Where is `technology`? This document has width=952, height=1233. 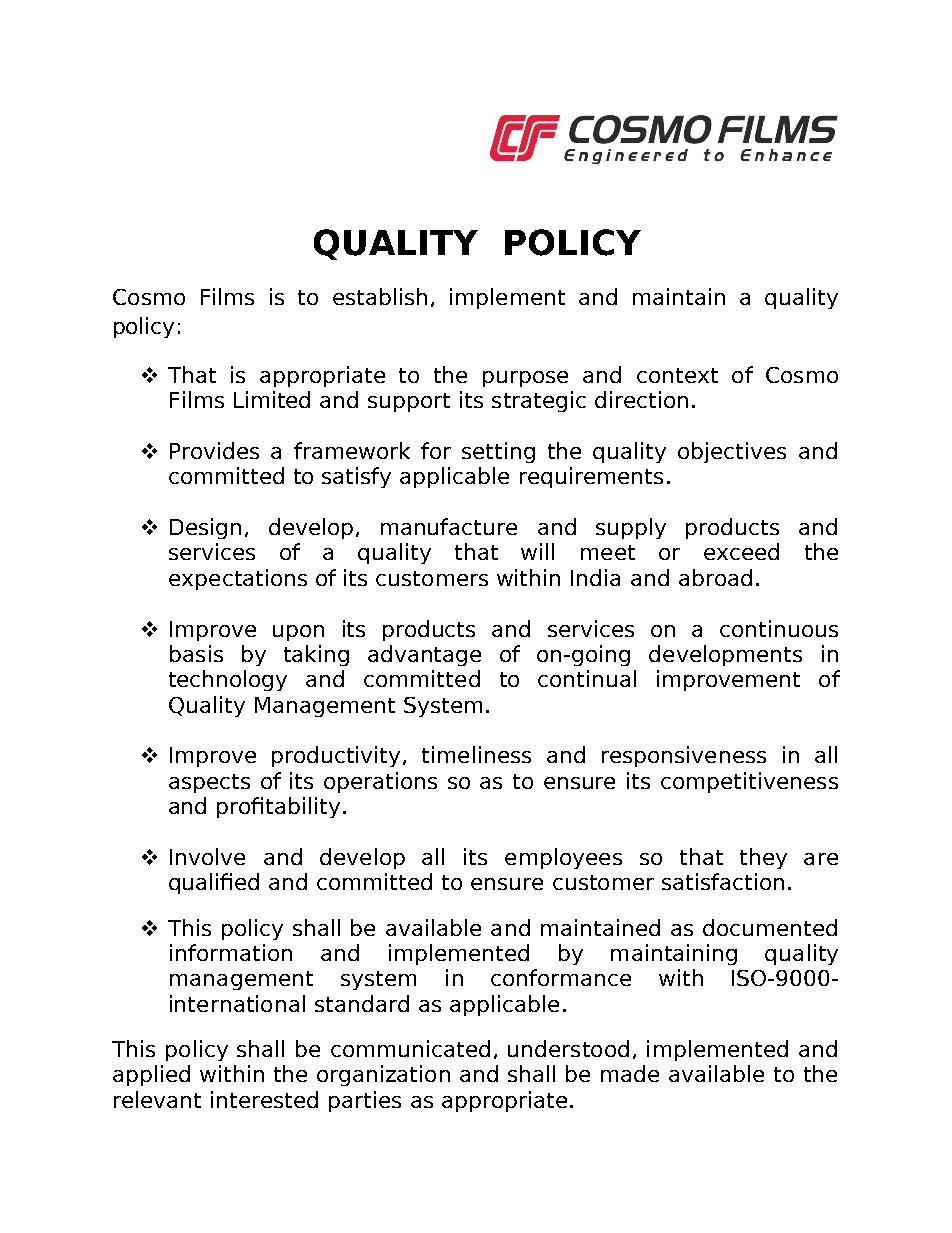 technology is located at coordinates (228, 680).
